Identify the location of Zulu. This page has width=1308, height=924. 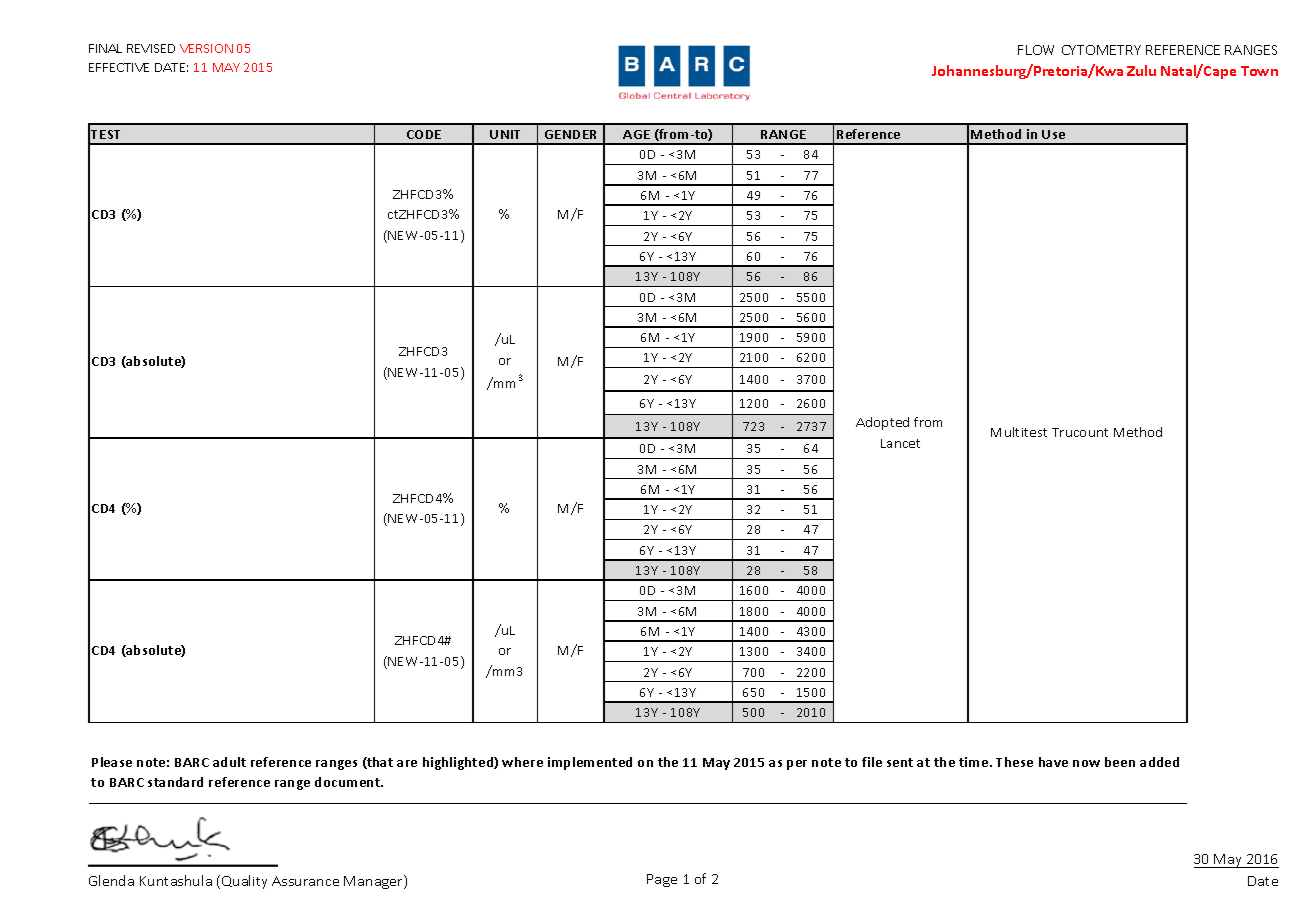
(1141, 70).
